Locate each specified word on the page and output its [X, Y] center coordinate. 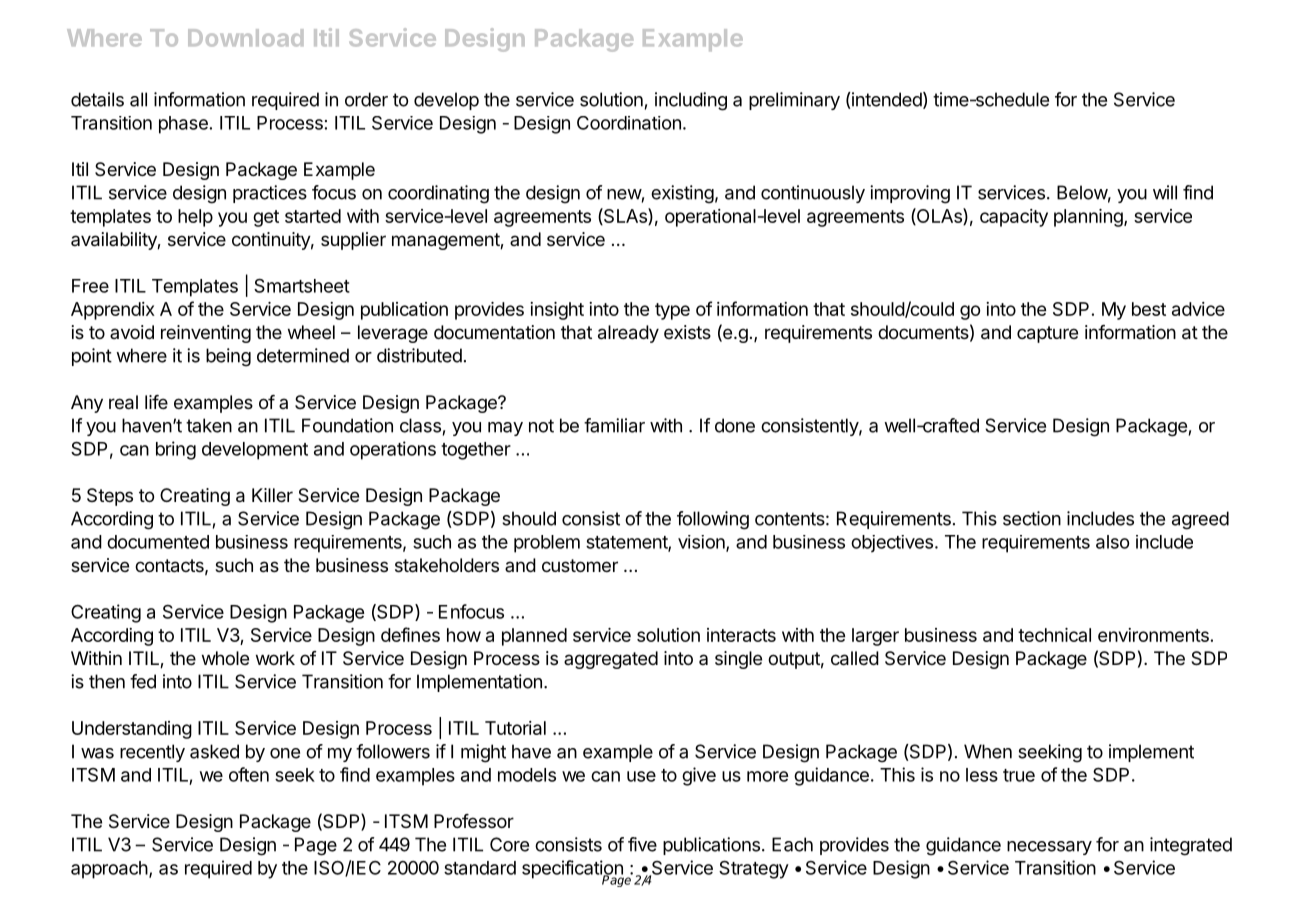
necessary [1049, 848]
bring [176, 450]
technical [1054, 635]
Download [245, 38]
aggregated [611, 660]
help [195, 218]
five [642, 844]
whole [225, 658]
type [672, 311]
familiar [614, 425]
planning [1089, 218]
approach [109, 870]
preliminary [794, 101]
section [1032, 518]
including [691, 101]
